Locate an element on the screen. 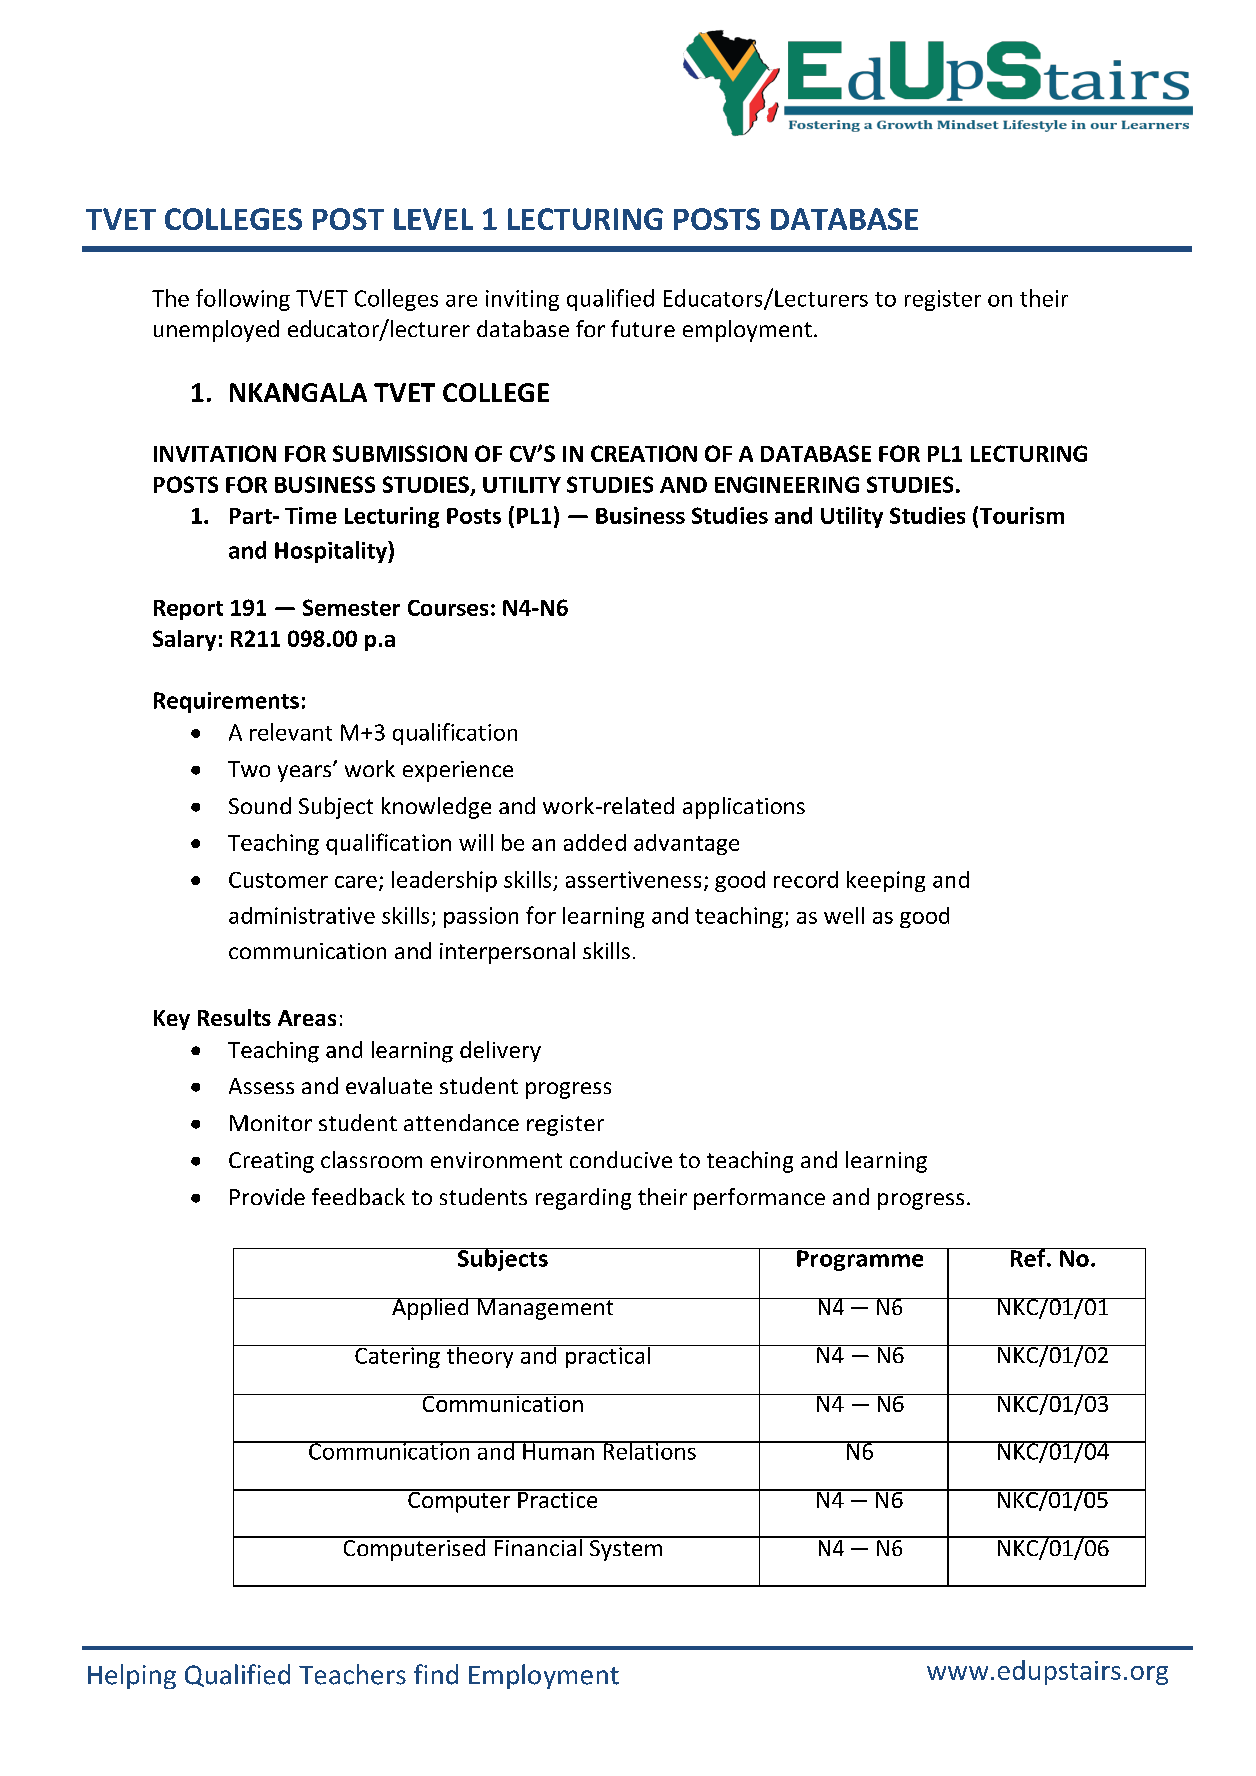  performance is located at coordinates (759, 1199).
